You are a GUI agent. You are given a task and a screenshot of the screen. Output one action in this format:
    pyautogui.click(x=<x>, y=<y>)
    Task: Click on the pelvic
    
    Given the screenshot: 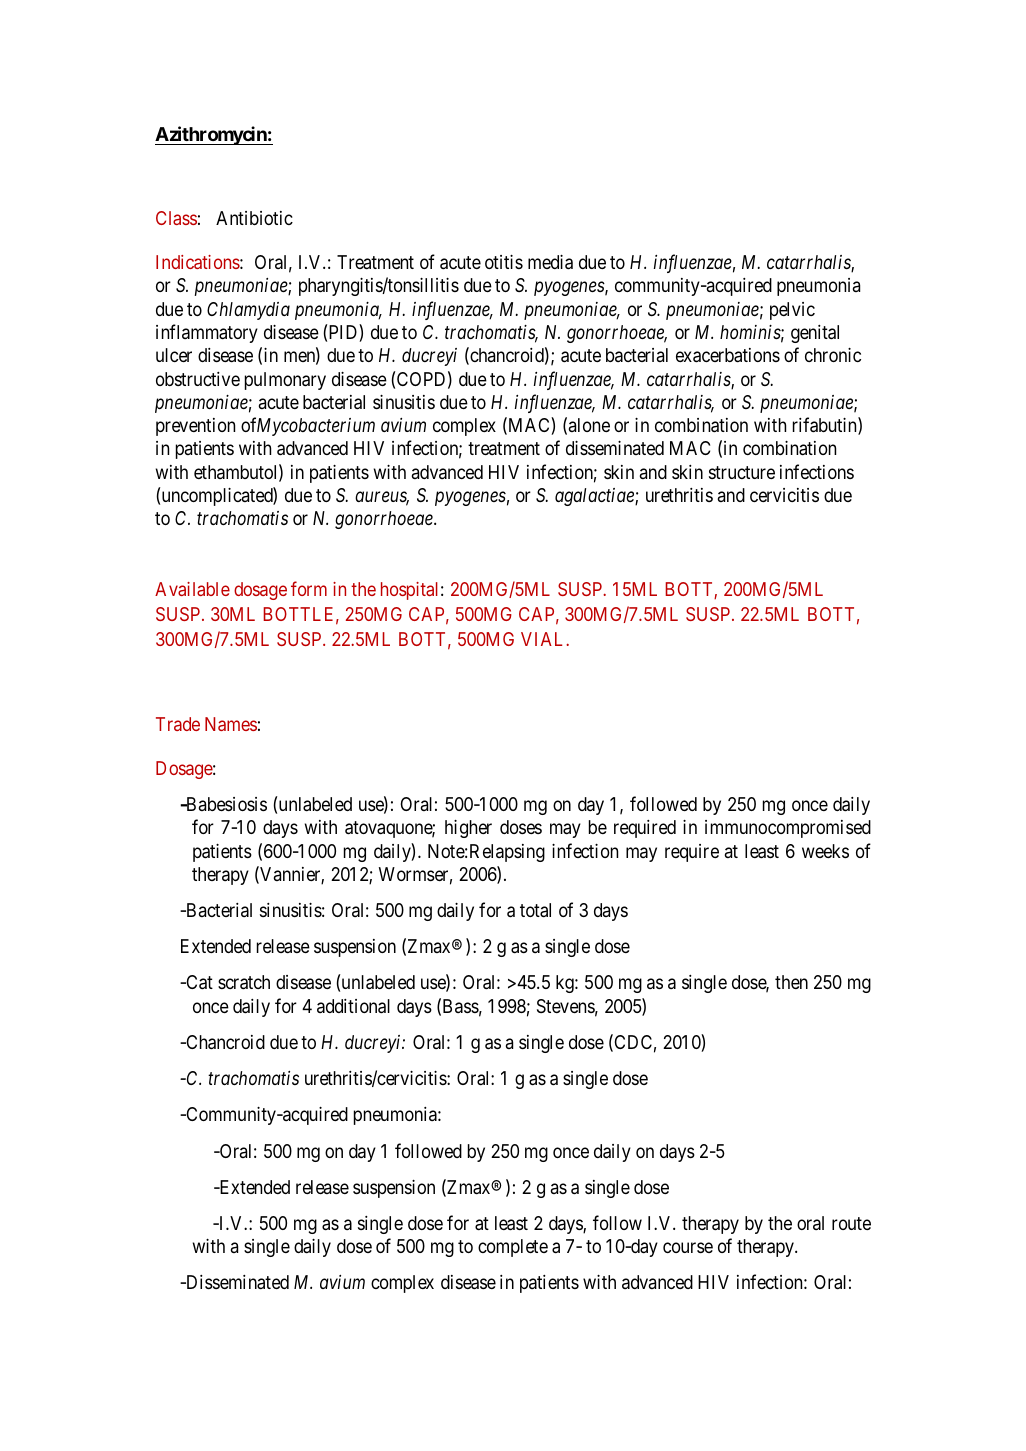 What is the action you would take?
    pyautogui.click(x=792, y=311)
